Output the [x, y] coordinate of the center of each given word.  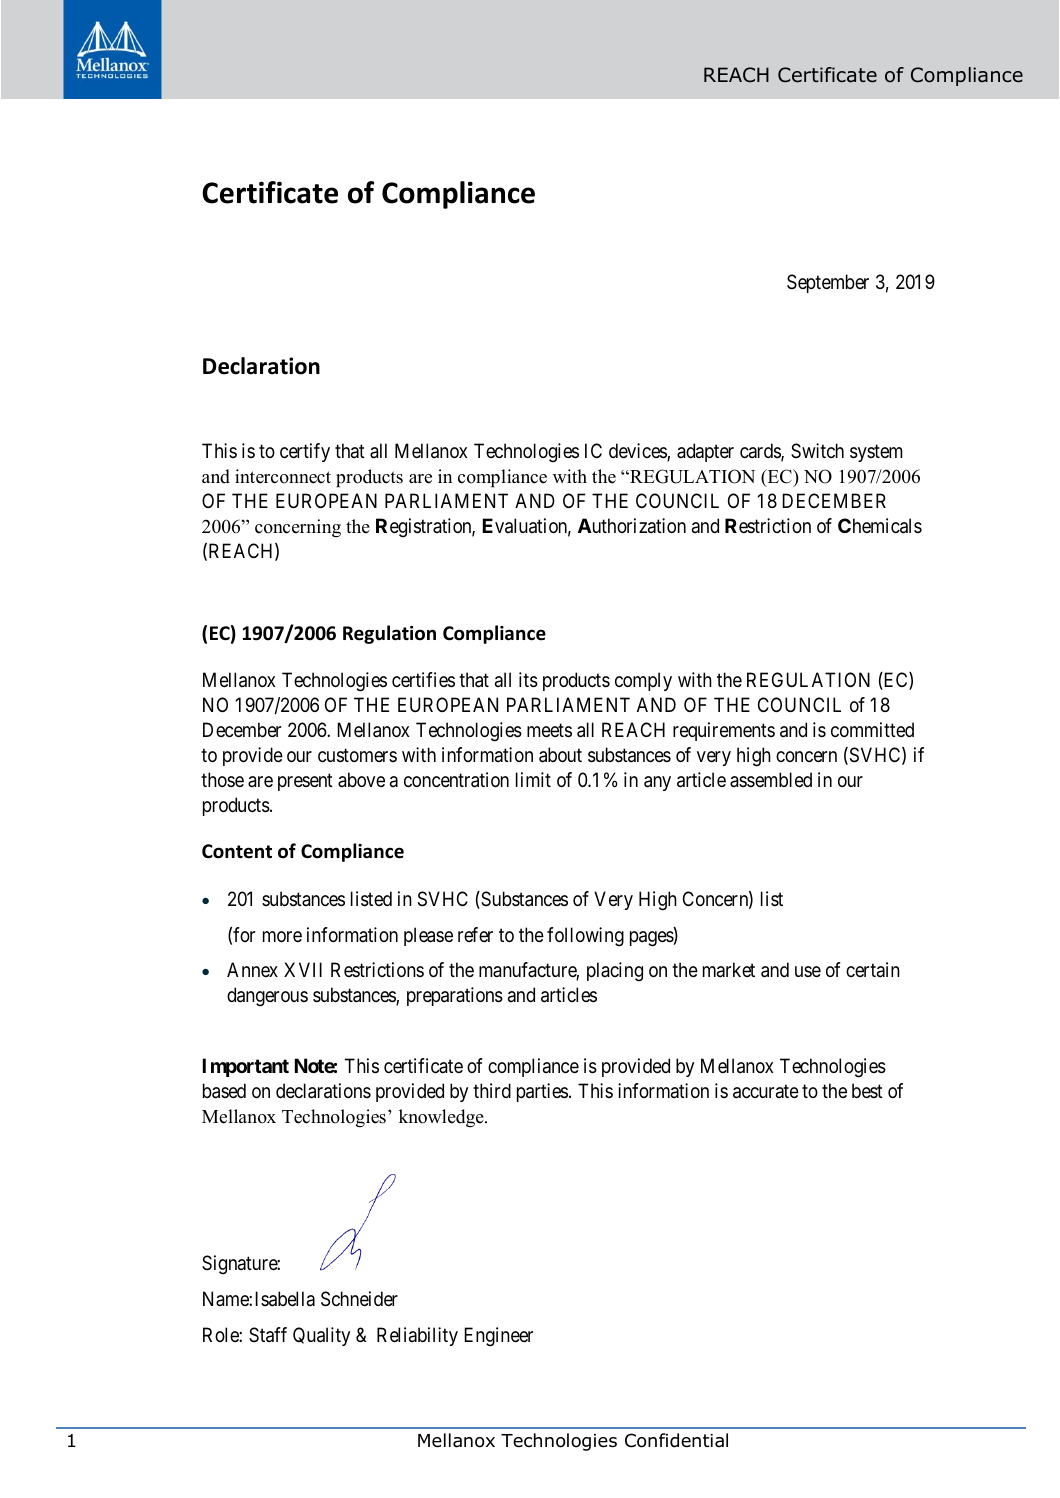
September [828, 283]
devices [638, 452]
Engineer [498, 1336]
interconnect [283, 476]
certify [305, 452]
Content [237, 851]
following [585, 936]
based [224, 1091]
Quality [321, 1336]
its [528, 680]
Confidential [676, 1440]
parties [542, 1092]
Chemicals [880, 526]
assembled [771, 780]
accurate [766, 1092]
